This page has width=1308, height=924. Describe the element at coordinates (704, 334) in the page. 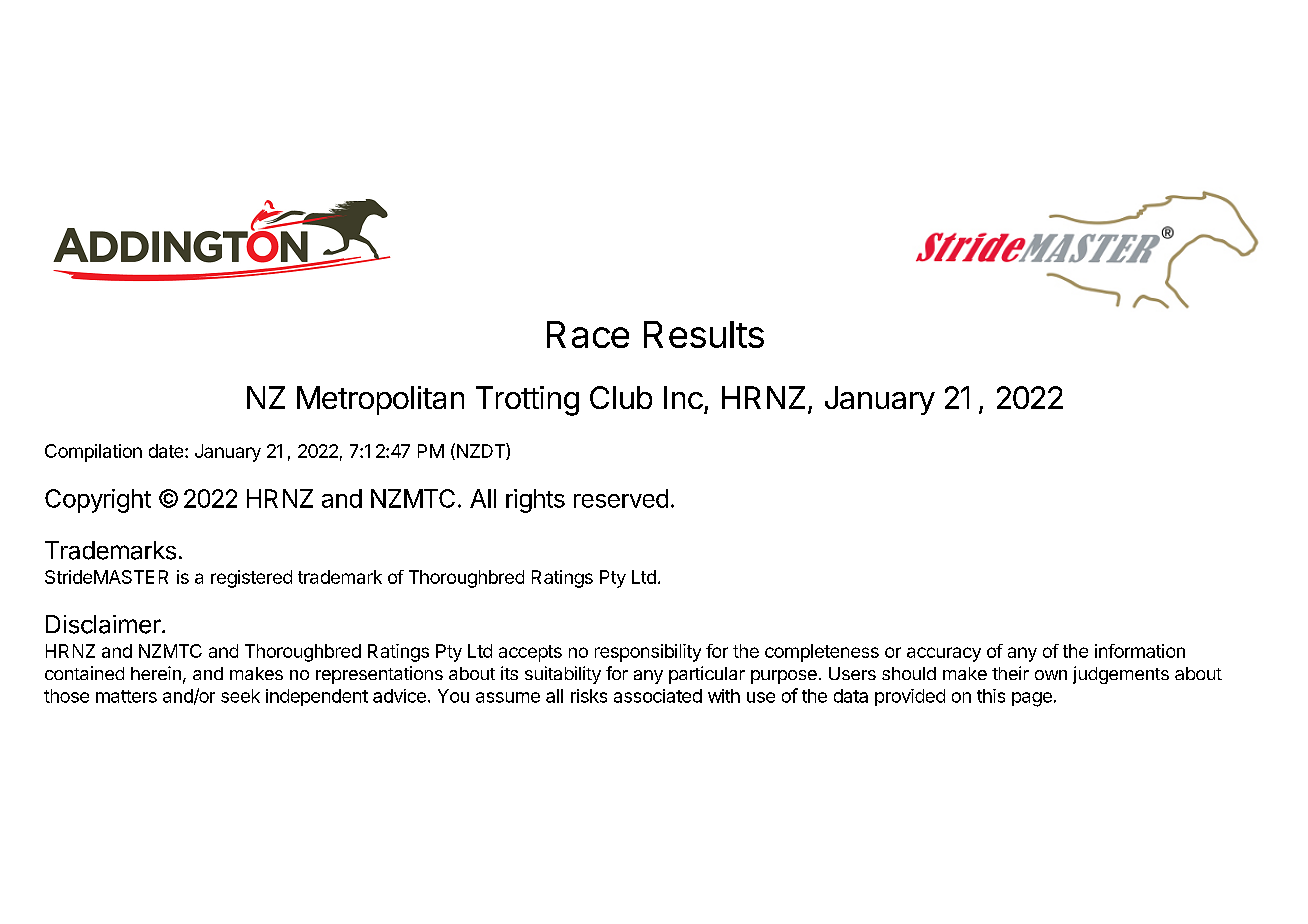

I see `Results` at that location.
